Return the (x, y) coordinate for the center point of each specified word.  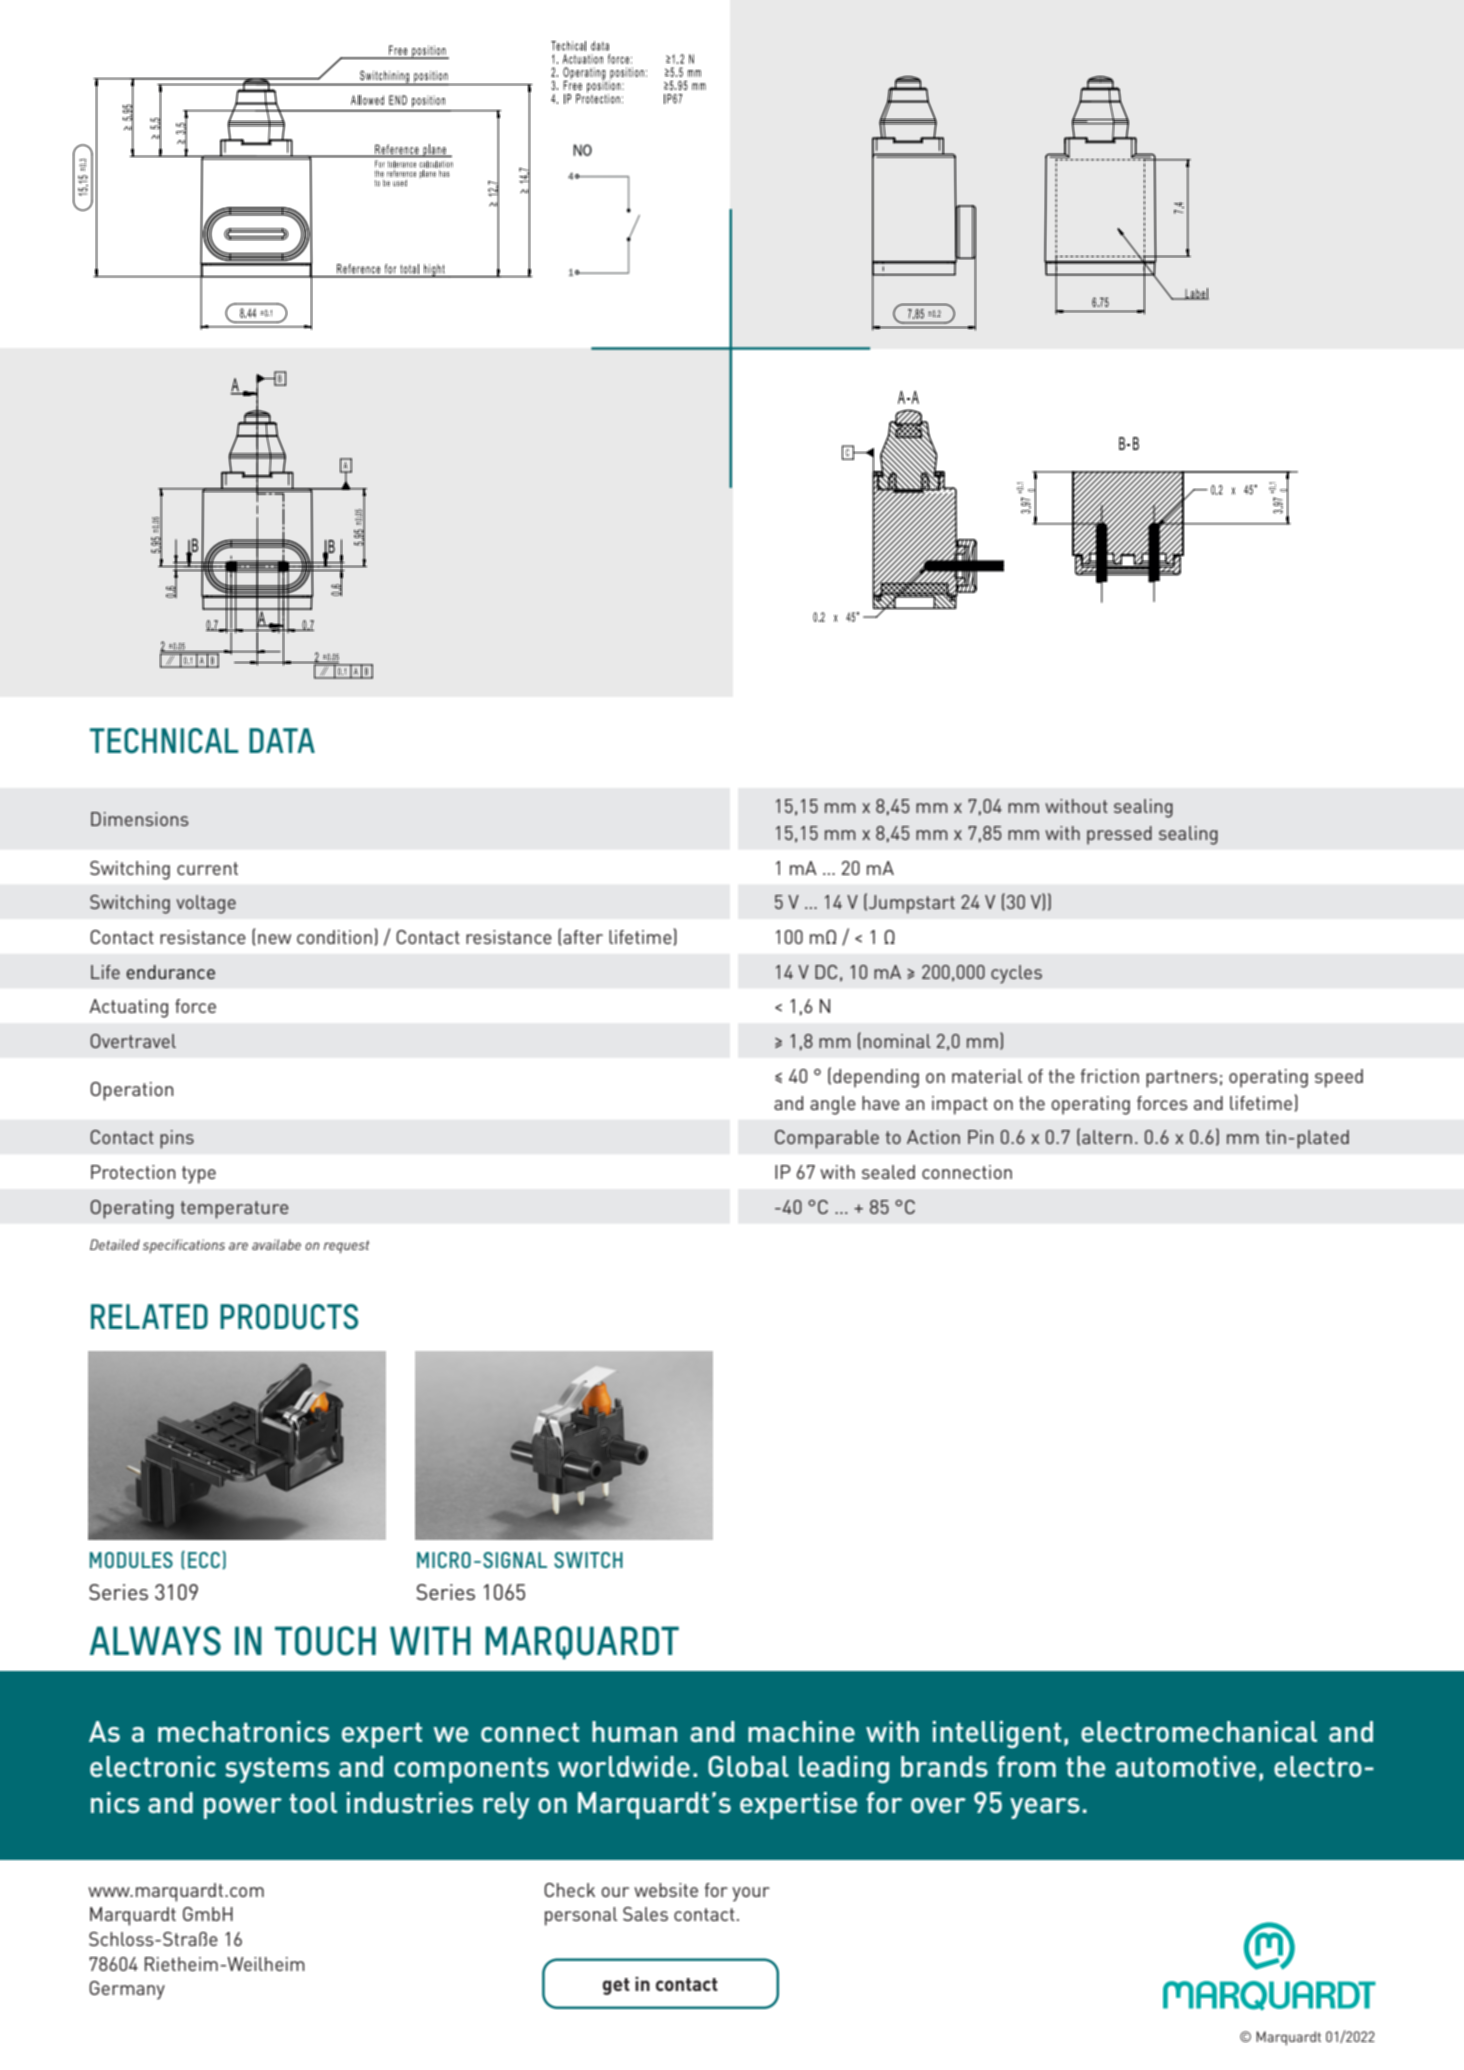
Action (933, 1137)
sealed (888, 1172)
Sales (645, 1914)
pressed (1119, 835)
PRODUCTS (289, 1317)
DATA (282, 740)
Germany (127, 1990)
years (1045, 1808)
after (582, 937)
